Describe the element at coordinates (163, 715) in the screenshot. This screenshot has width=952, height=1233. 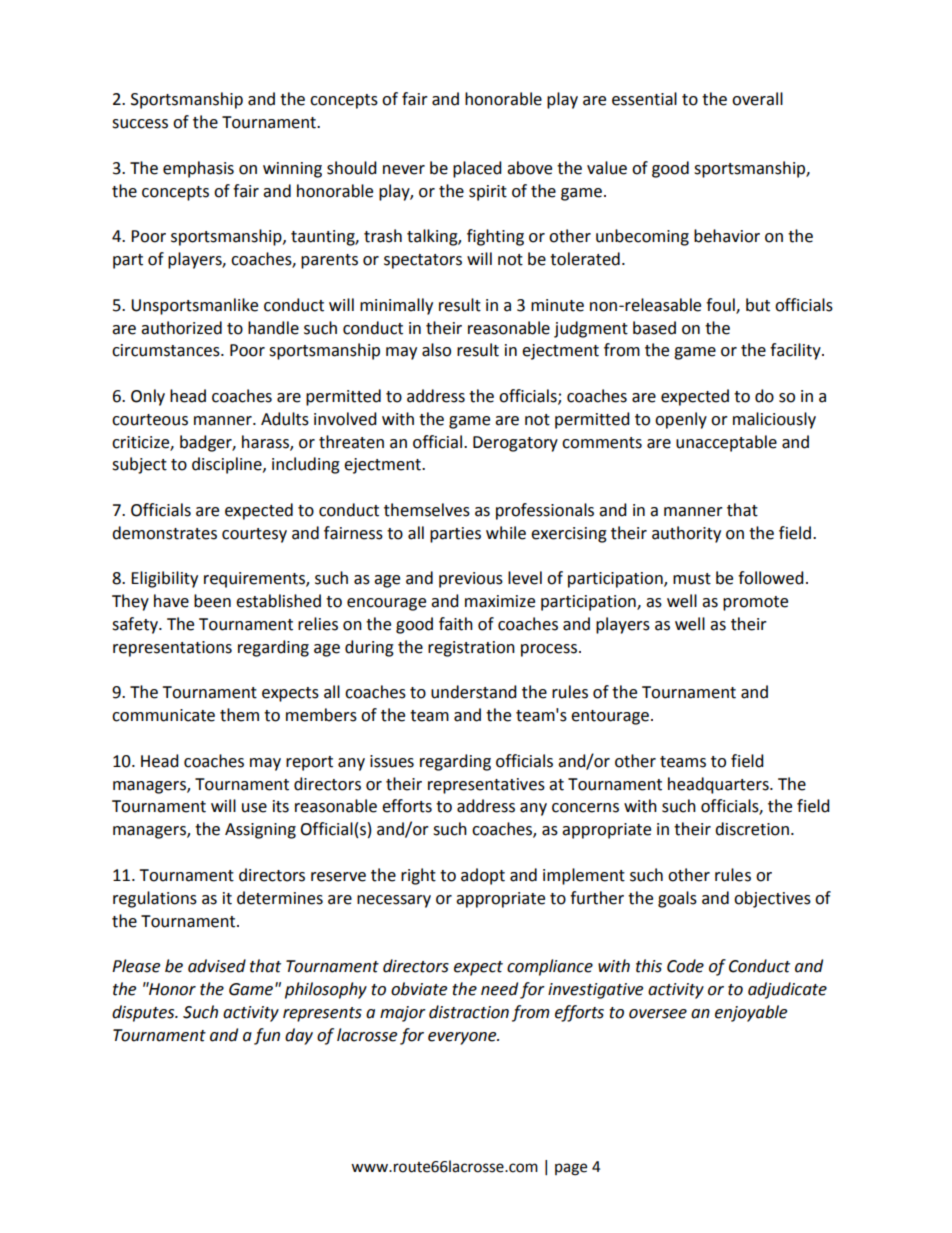
I see `communicate` at that location.
